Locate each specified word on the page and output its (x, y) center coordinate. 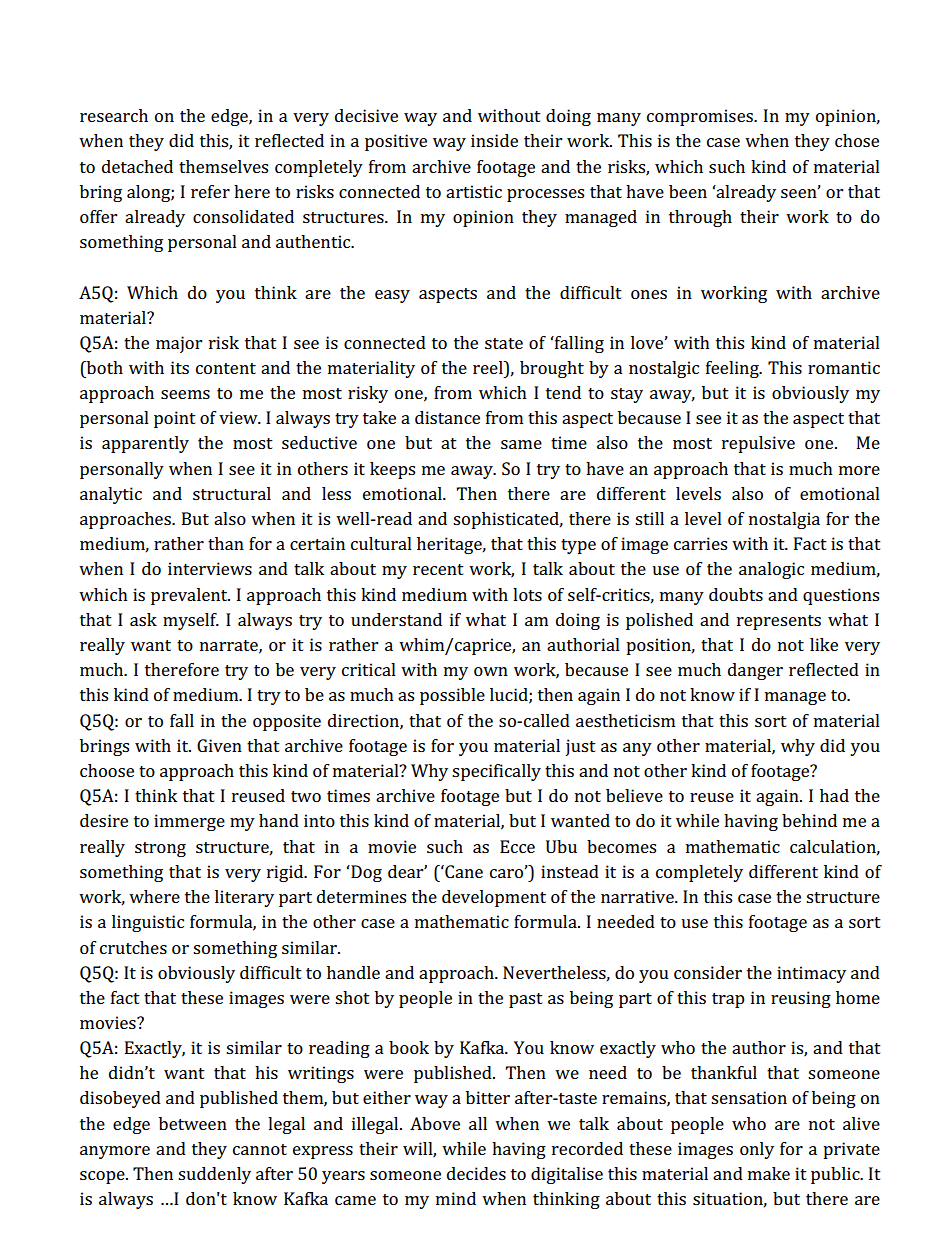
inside (494, 140)
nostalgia (784, 520)
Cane (463, 871)
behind (809, 820)
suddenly (214, 1175)
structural (232, 493)
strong (160, 849)
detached (137, 166)
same (521, 444)
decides (476, 1173)
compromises (701, 117)
